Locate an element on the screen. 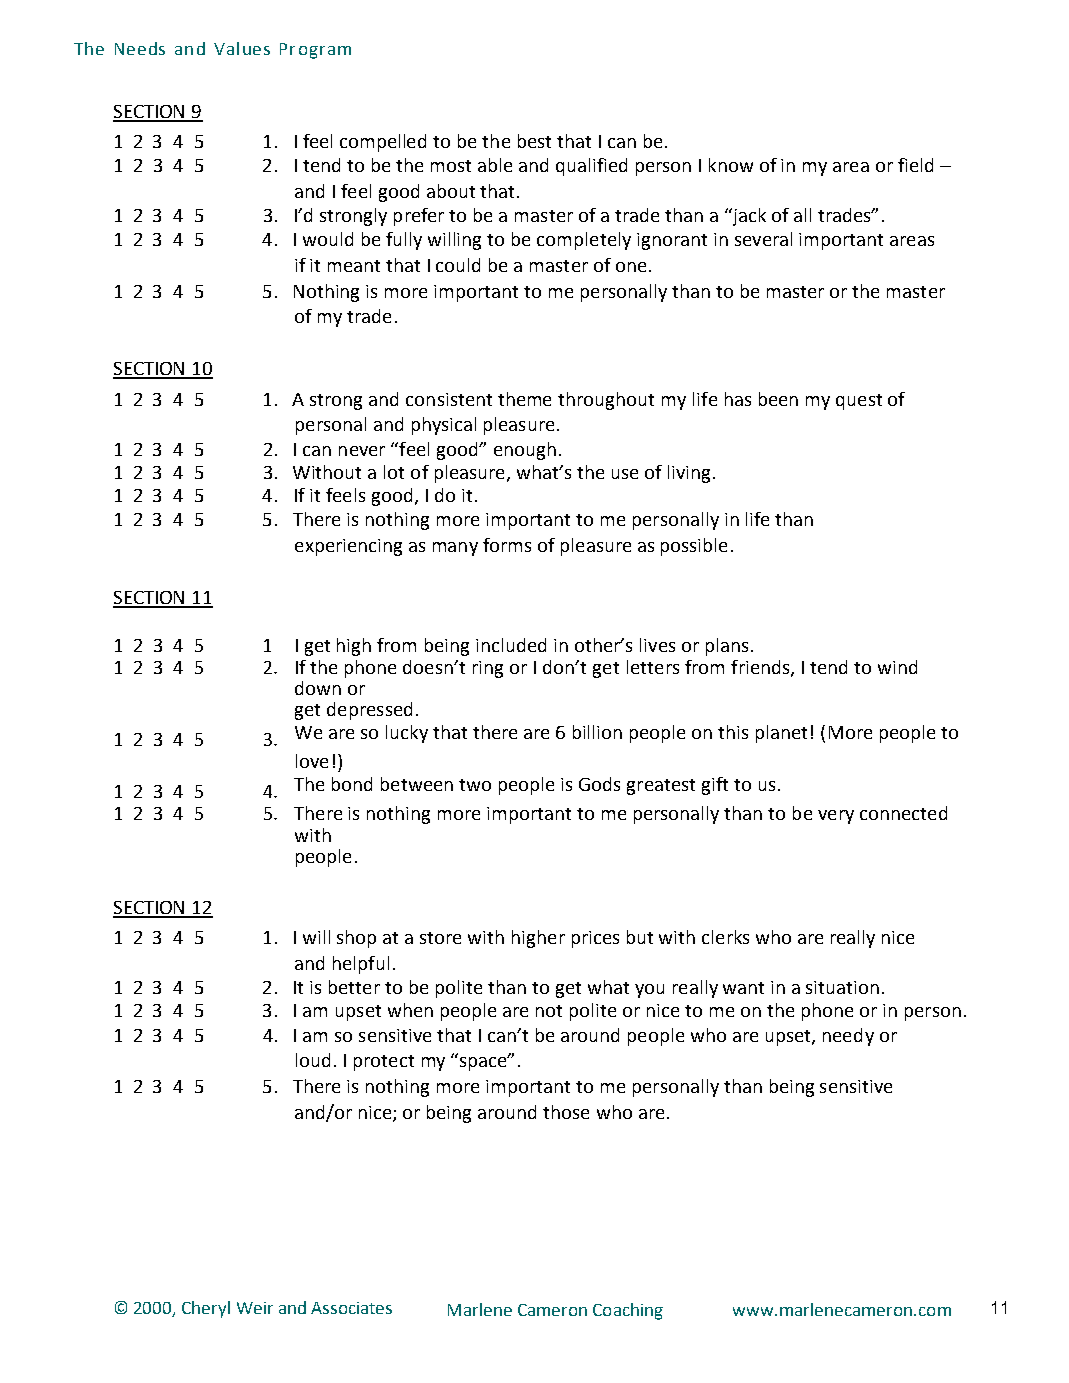 This screenshot has width=1069, height=1383. possible is located at coordinates (694, 547).
